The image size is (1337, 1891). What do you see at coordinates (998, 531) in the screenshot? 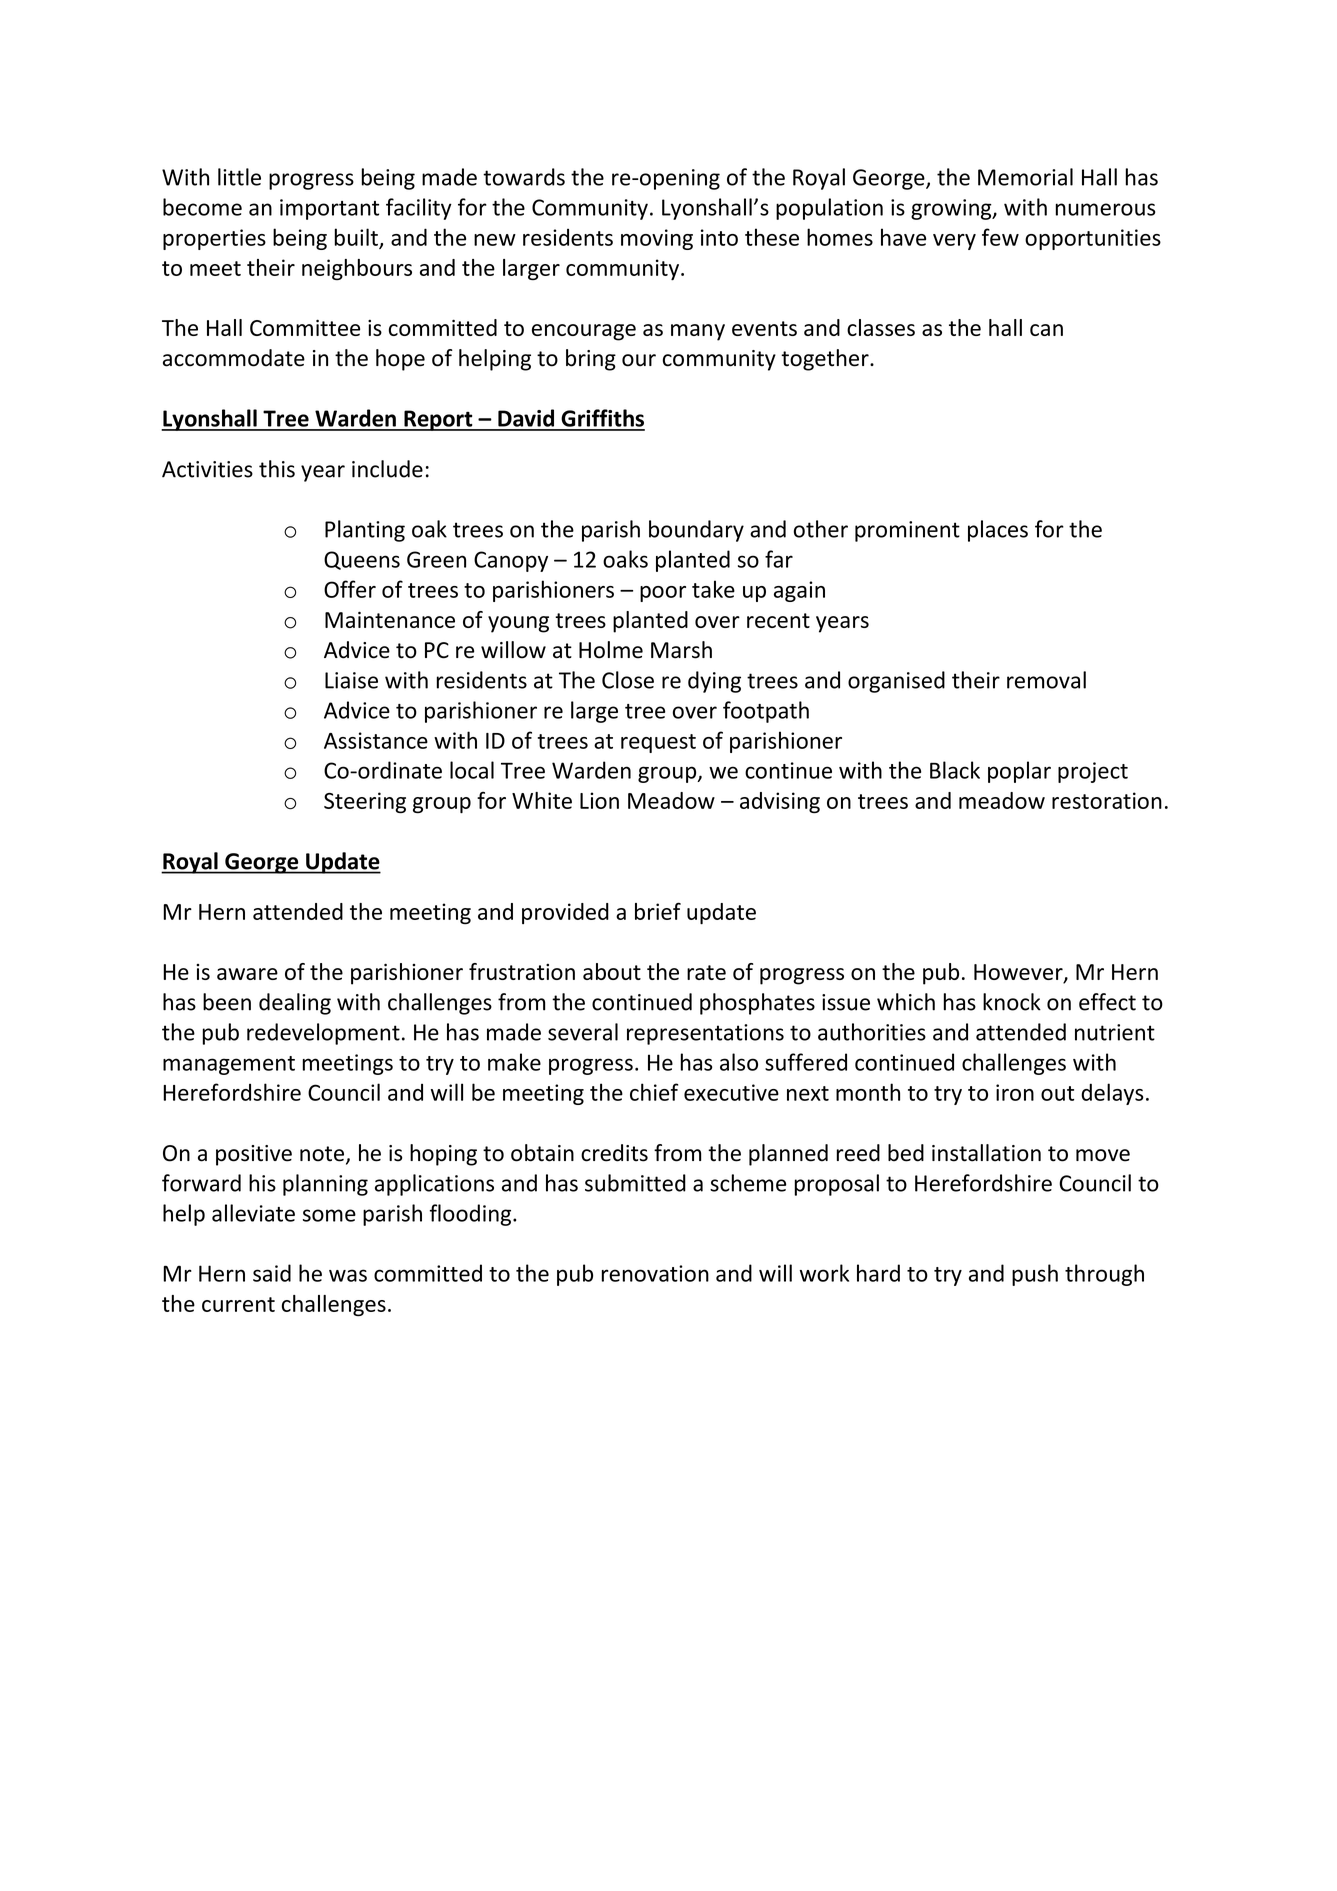
I see `places` at bounding box center [998, 531].
